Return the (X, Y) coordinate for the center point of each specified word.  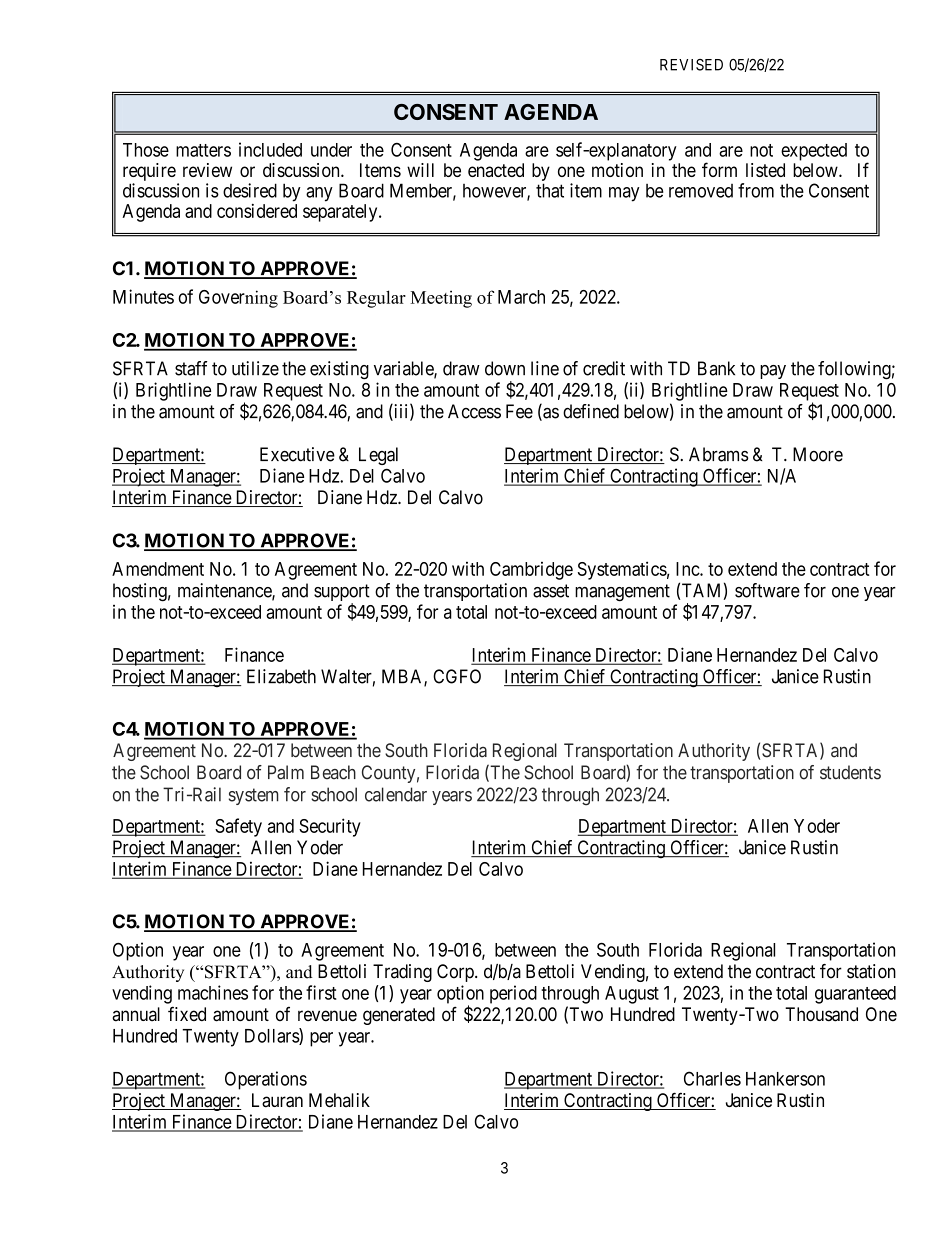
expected (814, 152)
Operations (266, 1080)
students (850, 772)
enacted (496, 170)
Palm (286, 772)
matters (203, 150)
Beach (333, 772)
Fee (519, 411)
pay (773, 372)
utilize (255, 368)
